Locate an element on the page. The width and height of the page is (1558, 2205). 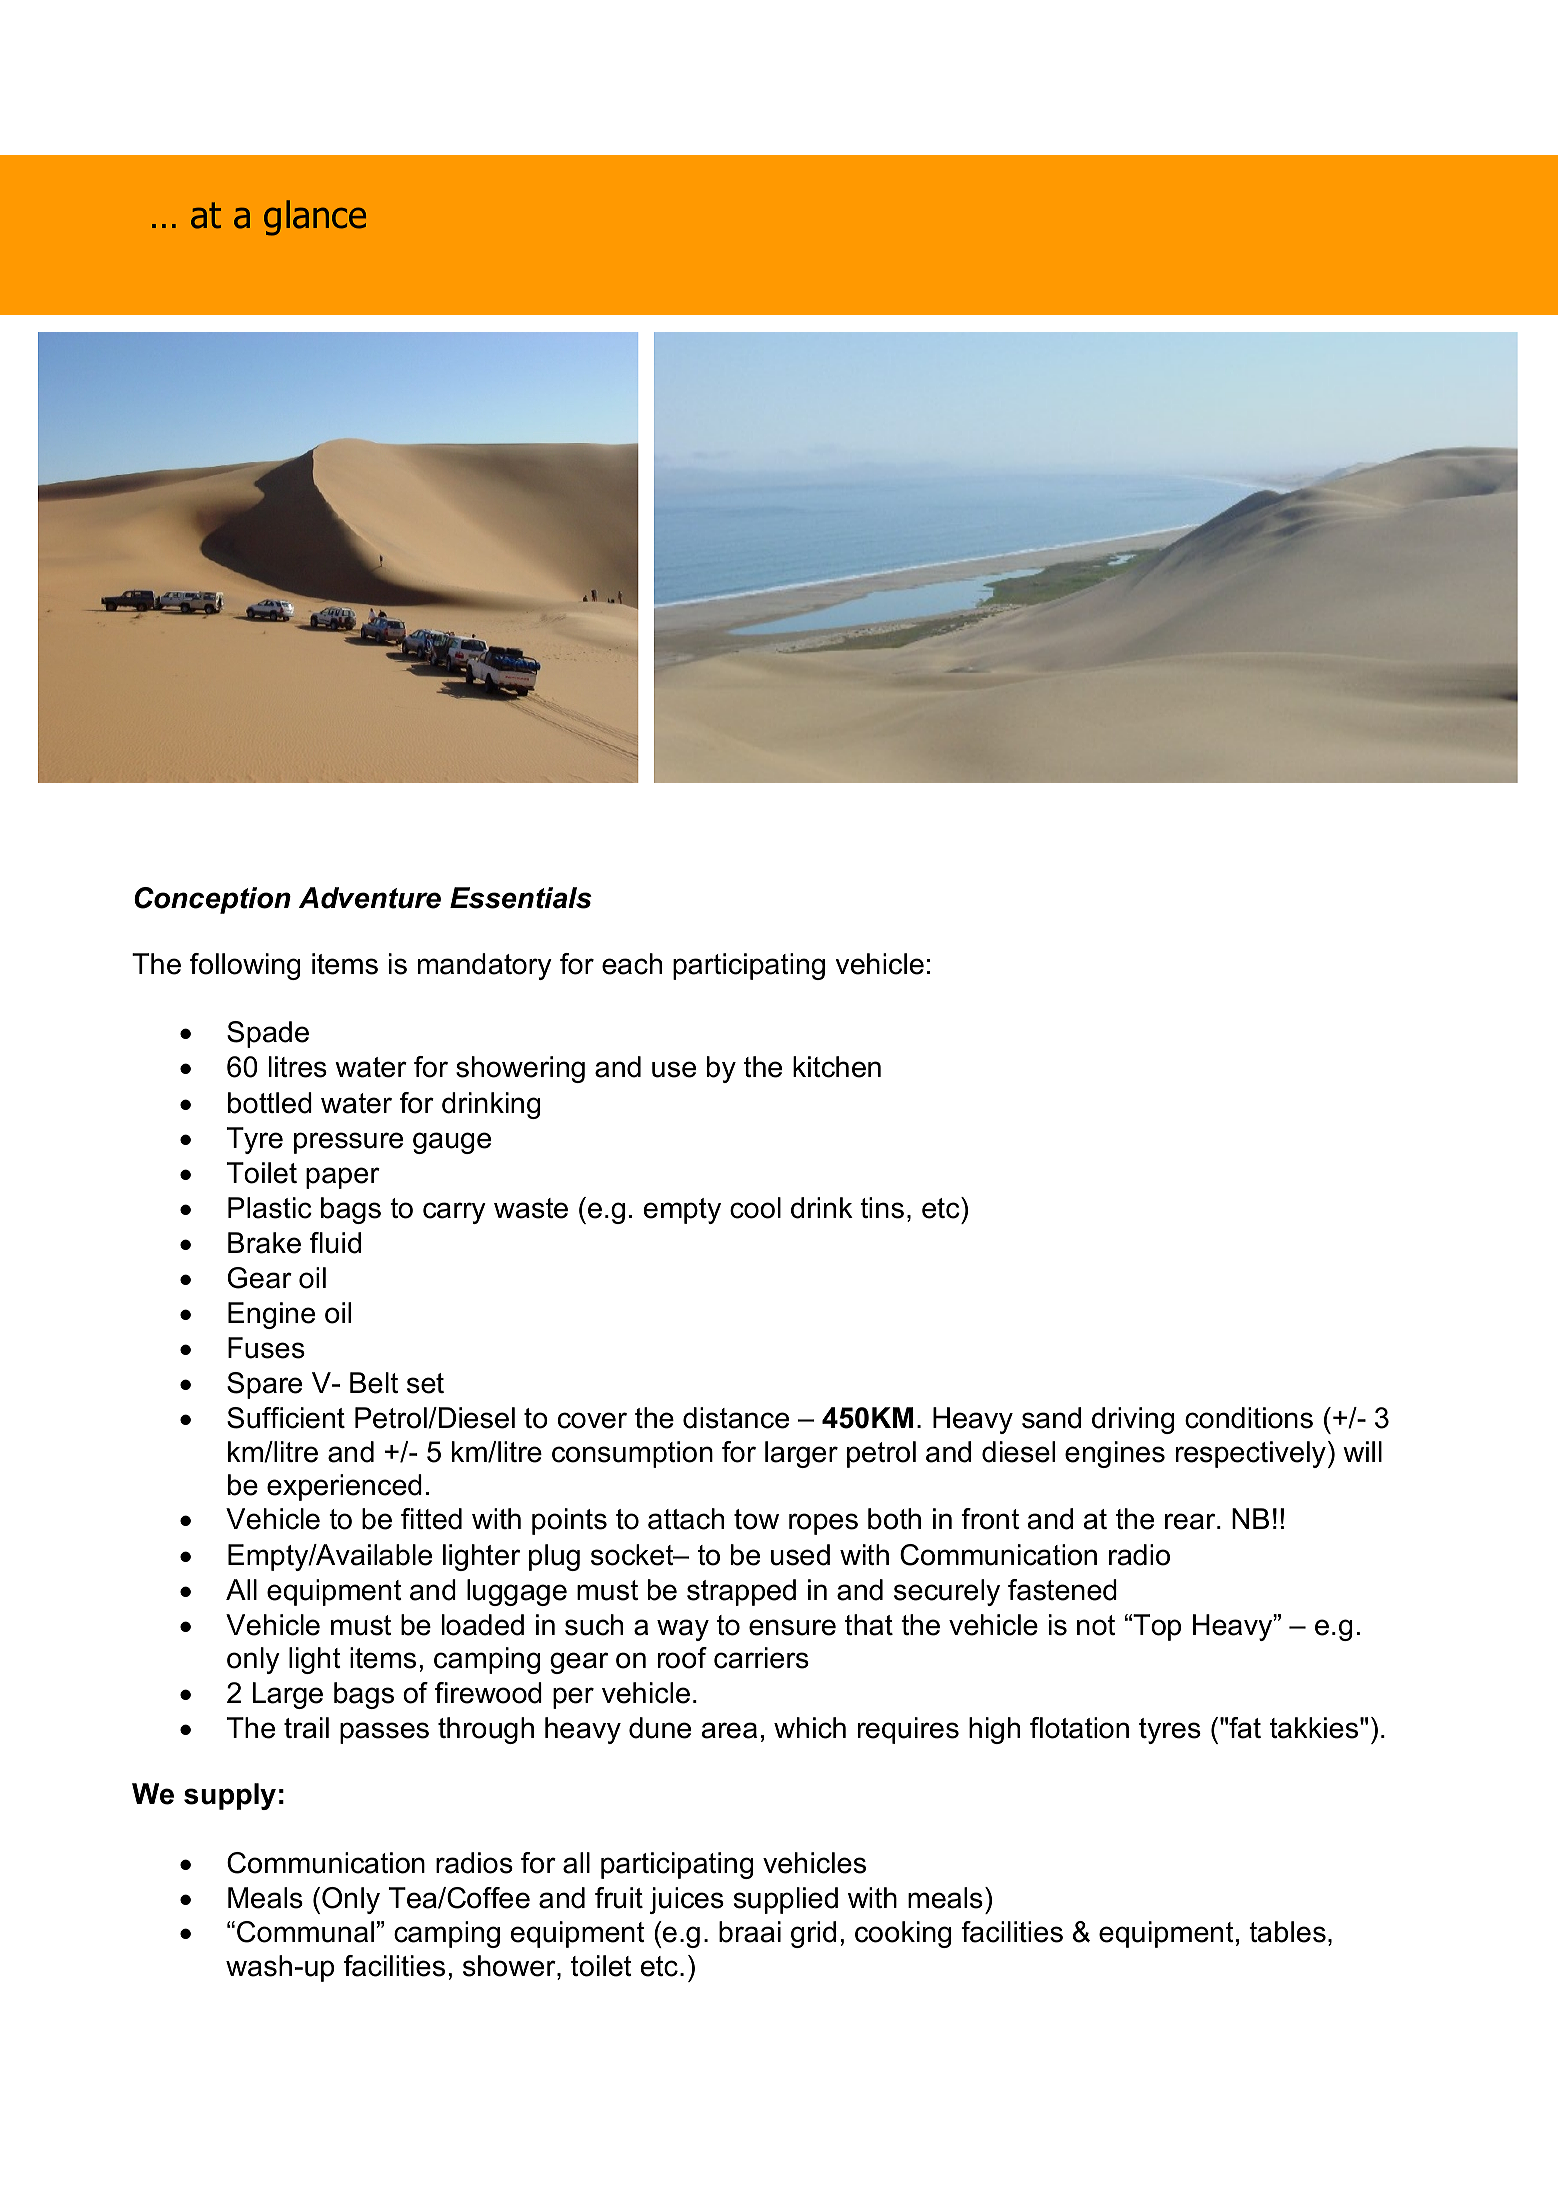
mandatory is located at coordinates (485, 966).
